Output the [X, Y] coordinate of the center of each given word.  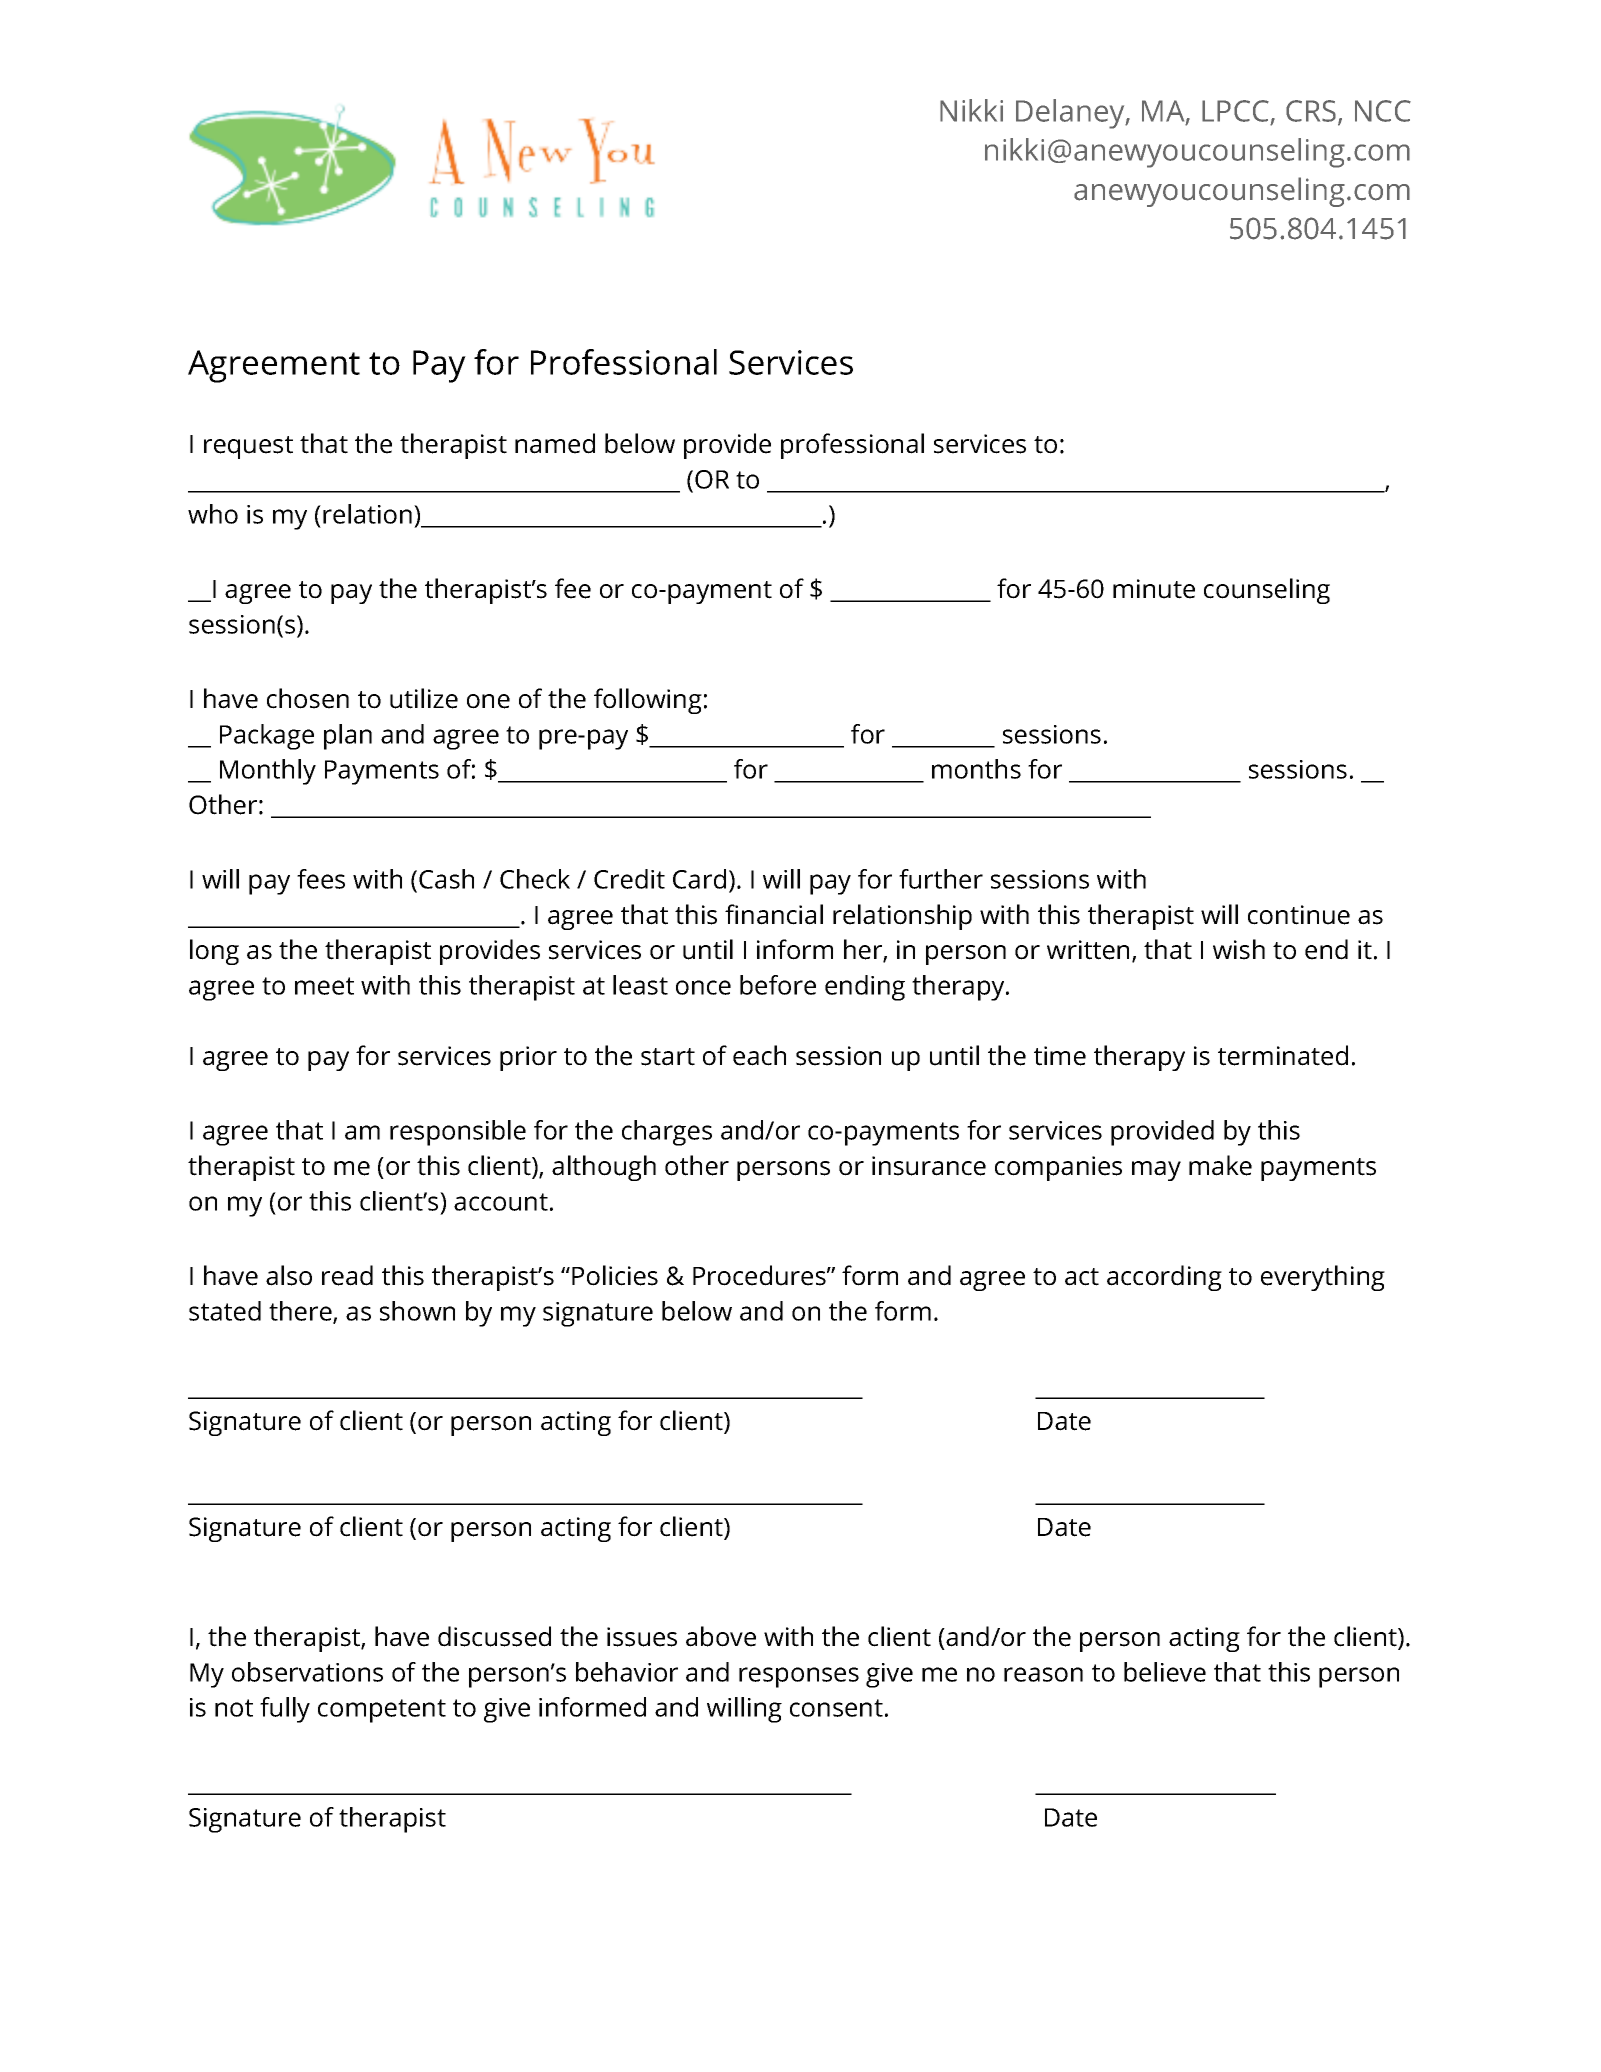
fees [321, 879]
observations [307, 1672]
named [555, 443]
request [248, 447]
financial [774, 914]
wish [1239, 949]
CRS [1311, 111]
